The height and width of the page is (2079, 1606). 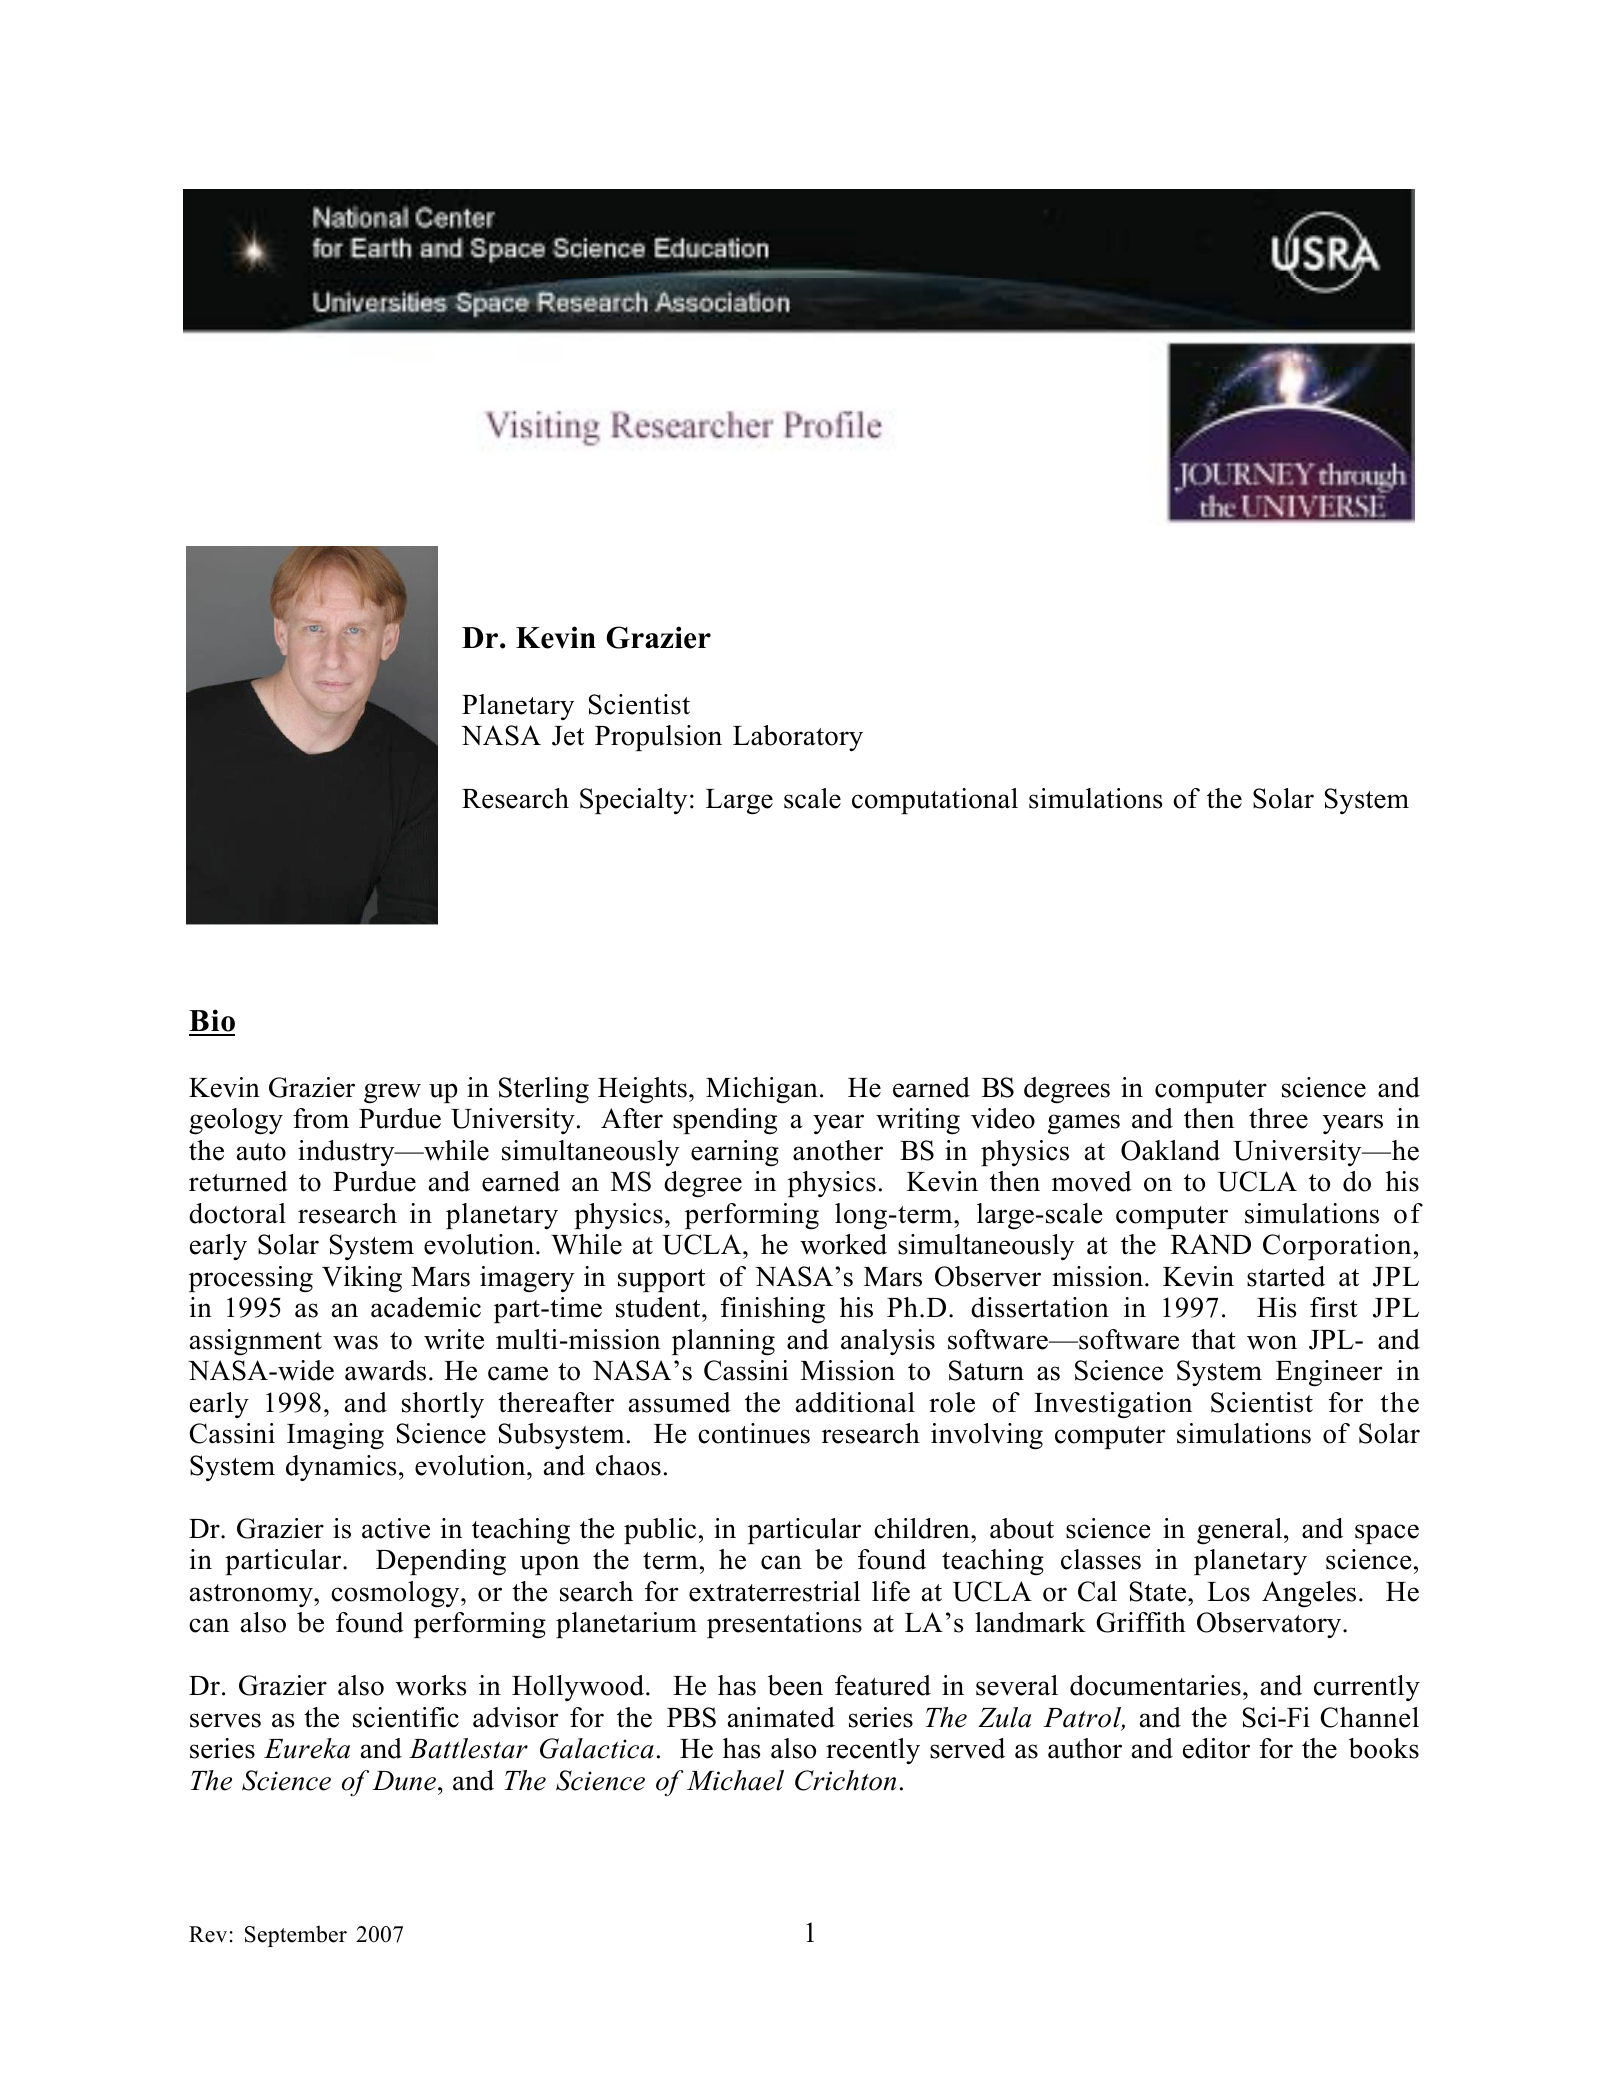 What do you see at coordinates (1278, 1118) in the page?
I see `three` at bounding box center [1278, 1118].
